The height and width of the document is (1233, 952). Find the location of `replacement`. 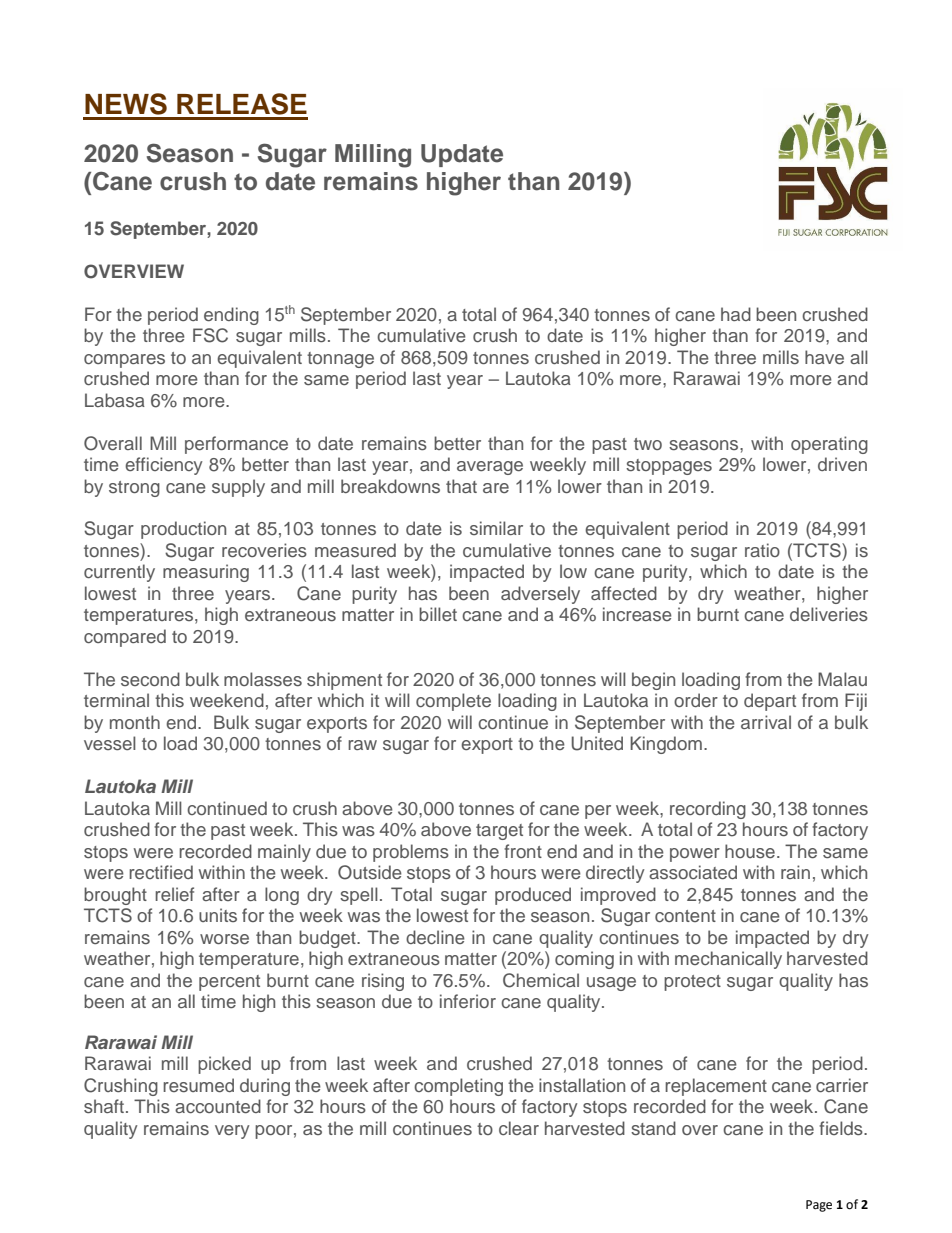

replacement is located at coordinates (716, 1087).
